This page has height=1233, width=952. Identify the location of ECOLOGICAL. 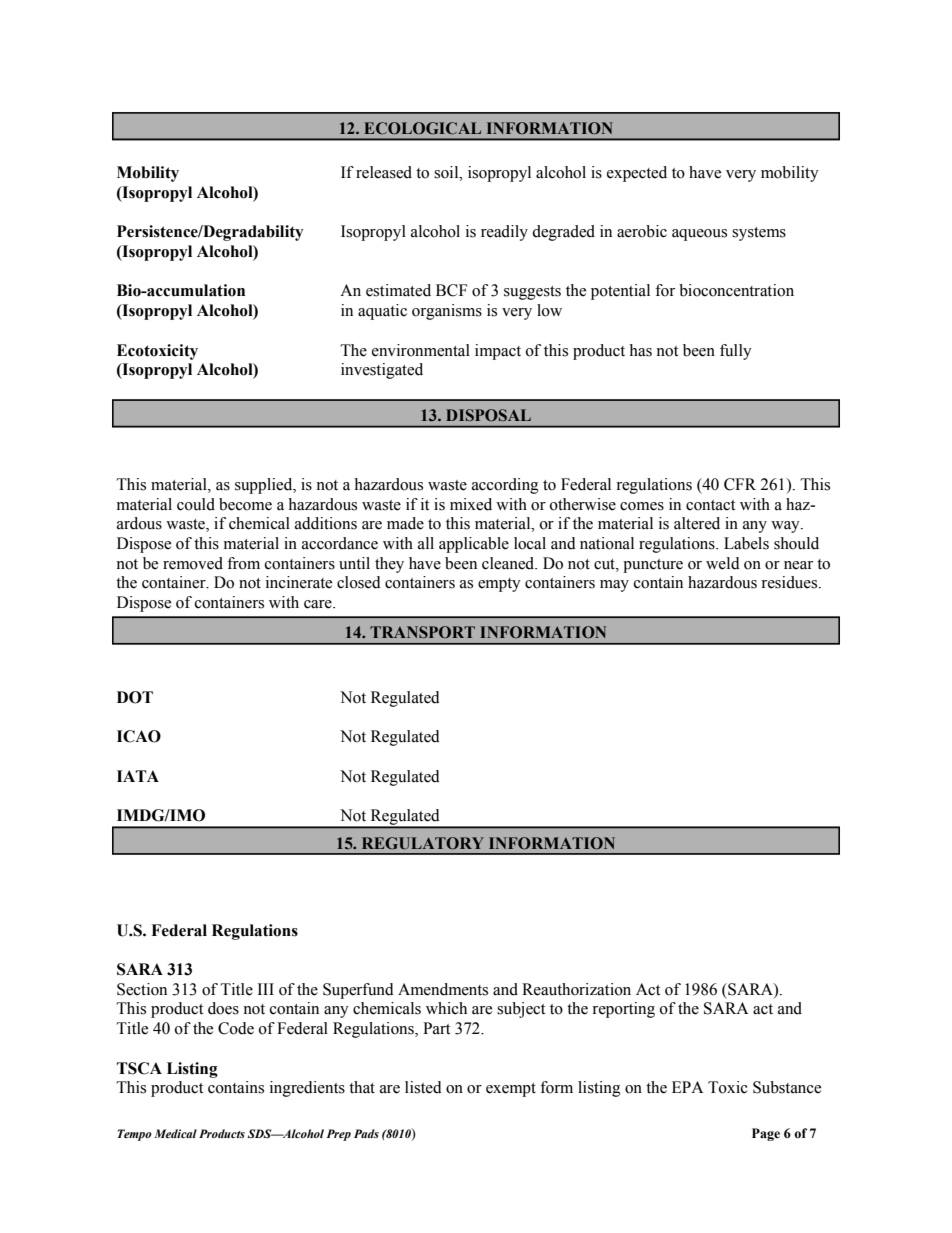
(422, 128).
